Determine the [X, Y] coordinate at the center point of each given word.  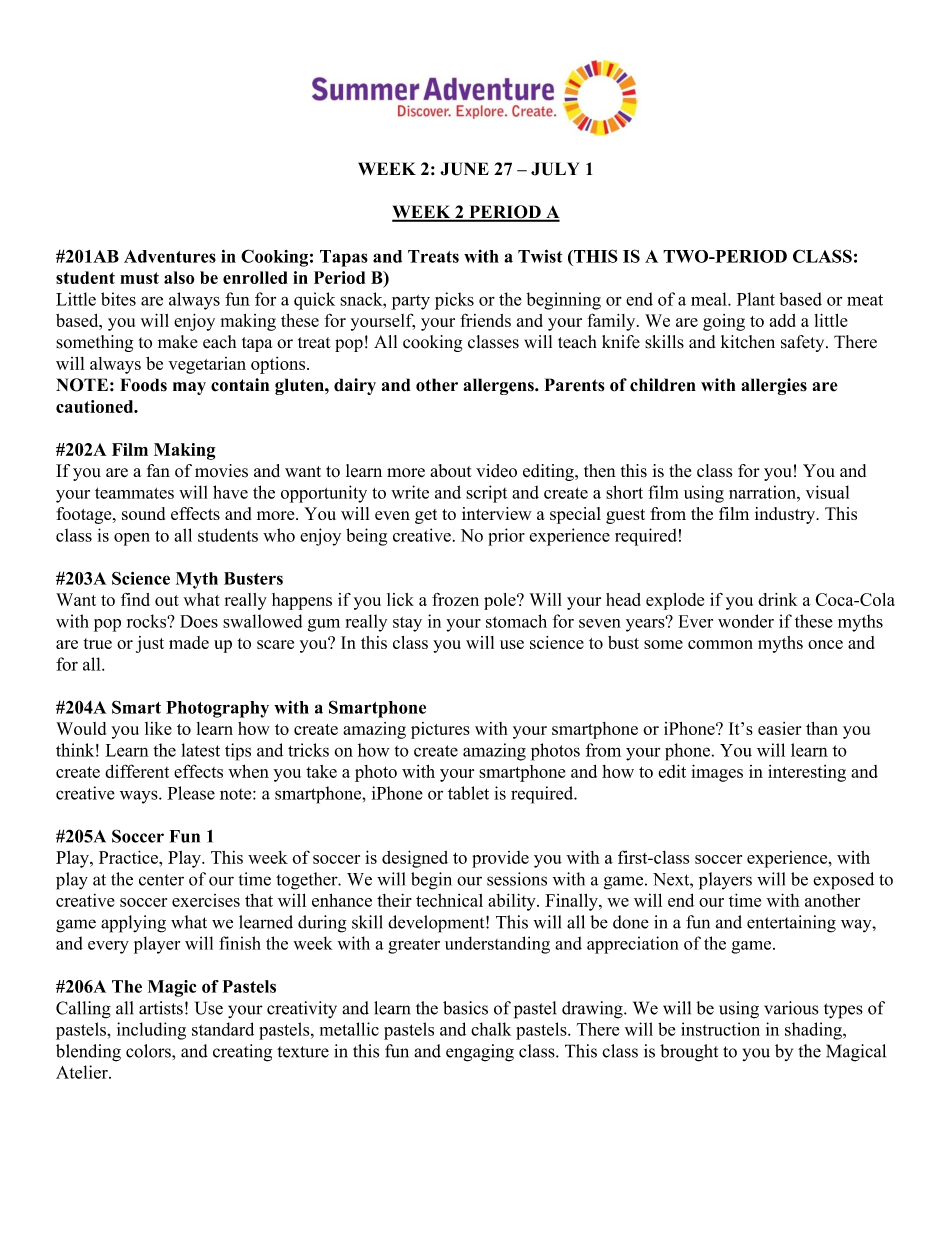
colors [149, 1051]
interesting [807, 773]
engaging [480, 1053]
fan [158, 470]
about [451, 471]
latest [200, 750]
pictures [440, 730]
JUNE [464, 169]
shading [814, 1031]
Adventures [170, 256]
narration [763, 492]
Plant [756, 299]
